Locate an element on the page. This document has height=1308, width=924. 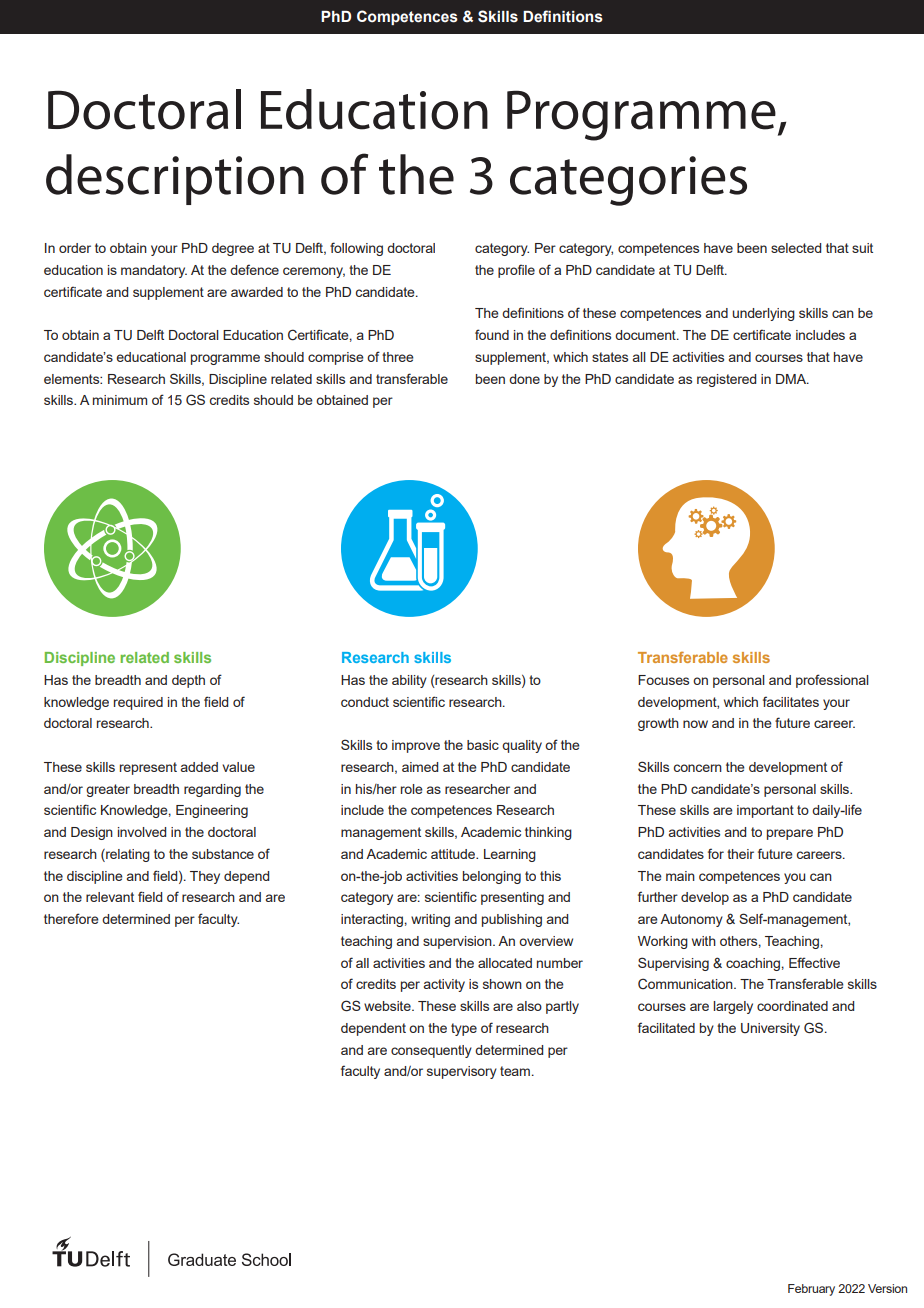
basic is located at coordinates (483, 745).
